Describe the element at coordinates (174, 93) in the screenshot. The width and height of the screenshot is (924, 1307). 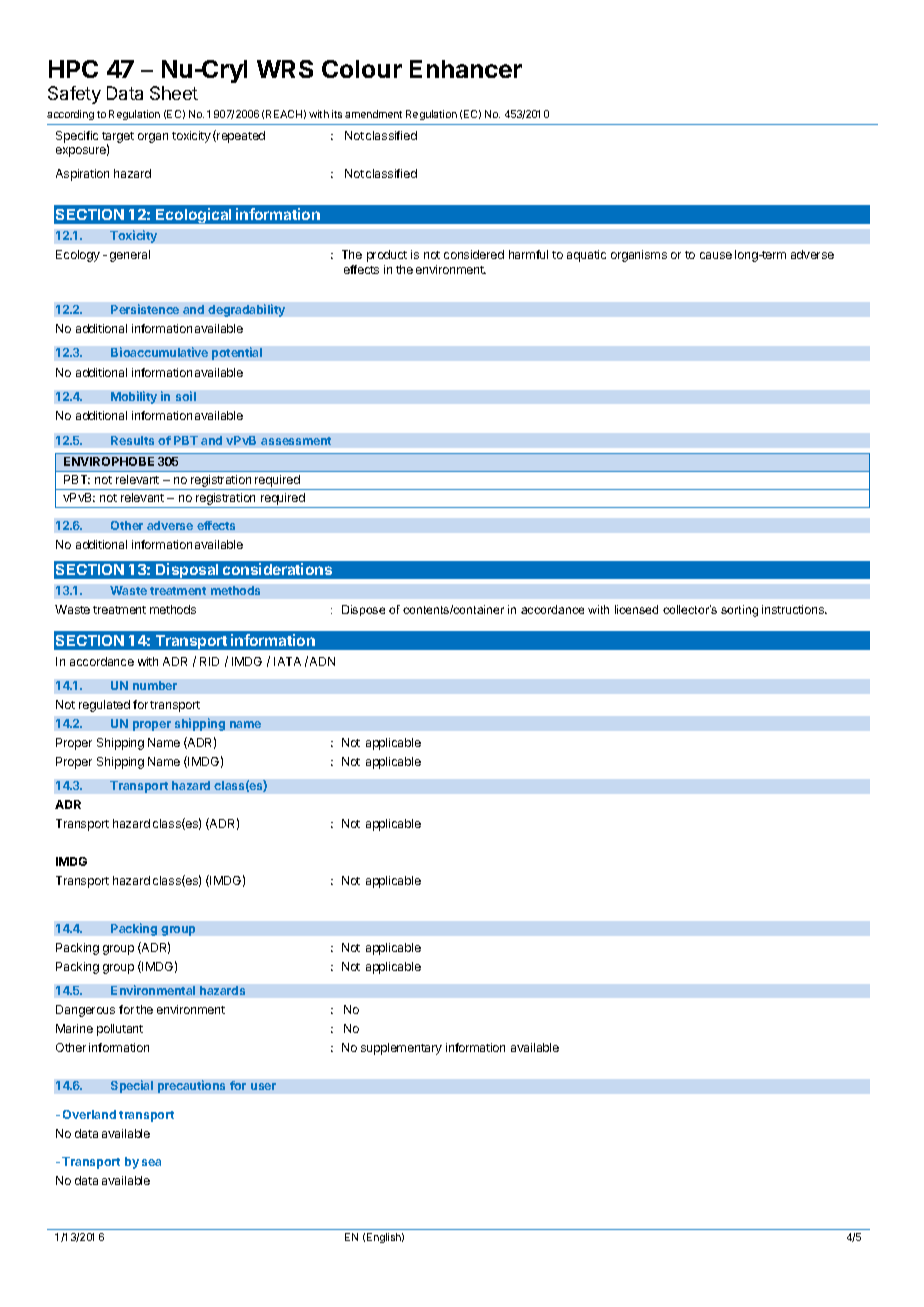
I see `Sheet` at that location.
